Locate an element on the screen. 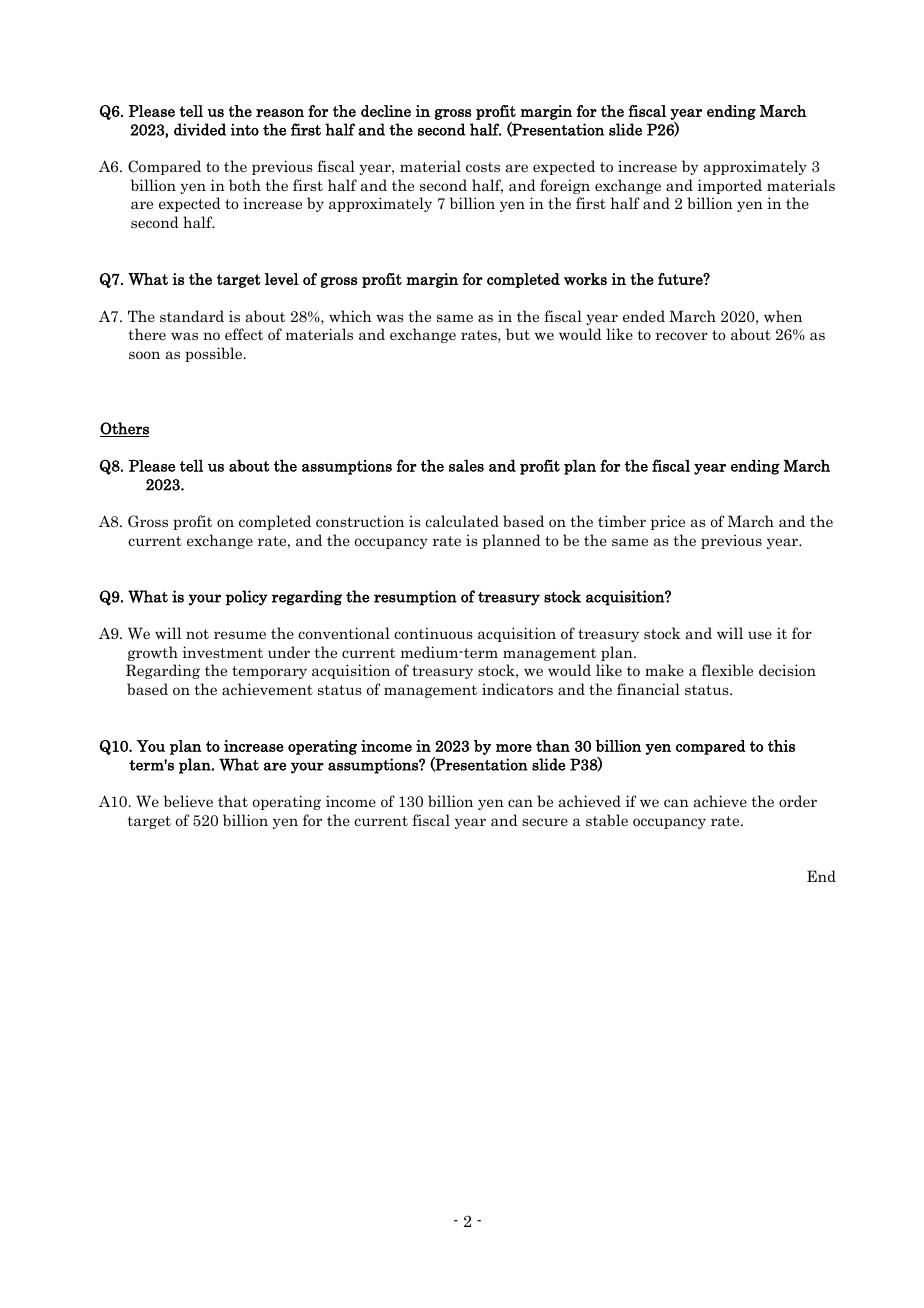  divided is located at coordinates (200, 129).
